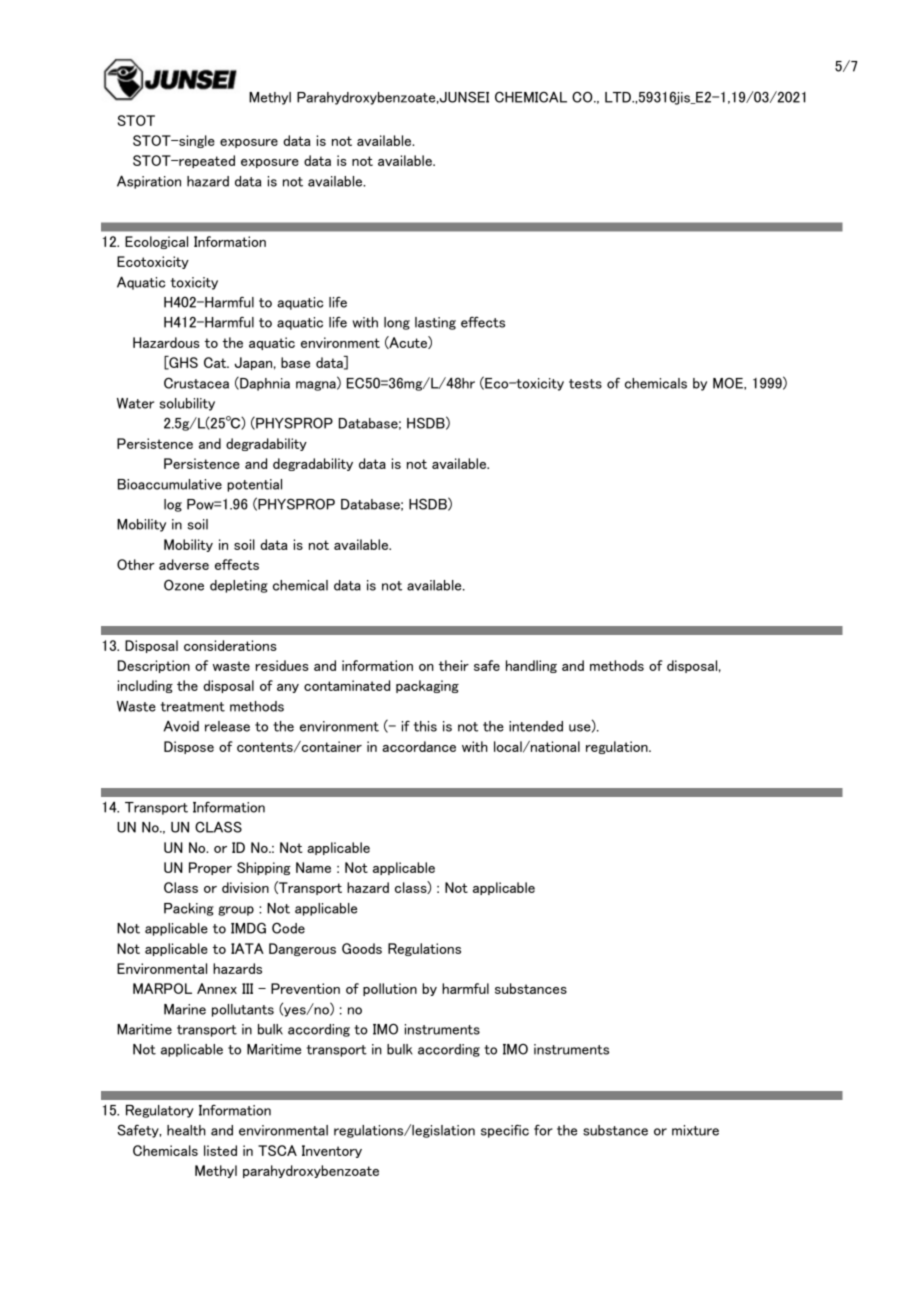  Describe the element at coordinates (254, 485) in the screenshot. I see `potential` at that location.
